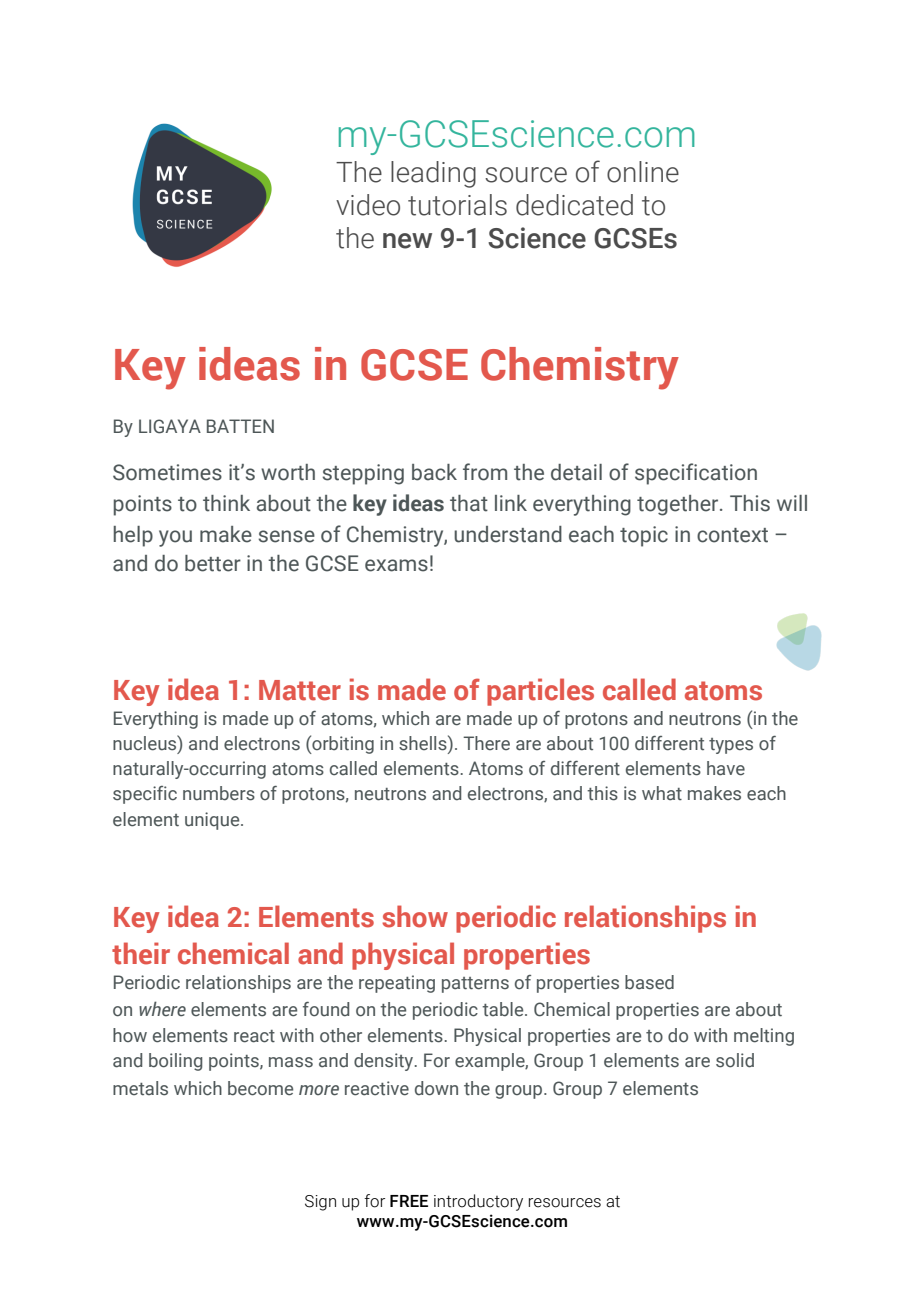  What do you see at coordinates (368, 205) in the page?
I see `video` at bounding box center [368, 205].
